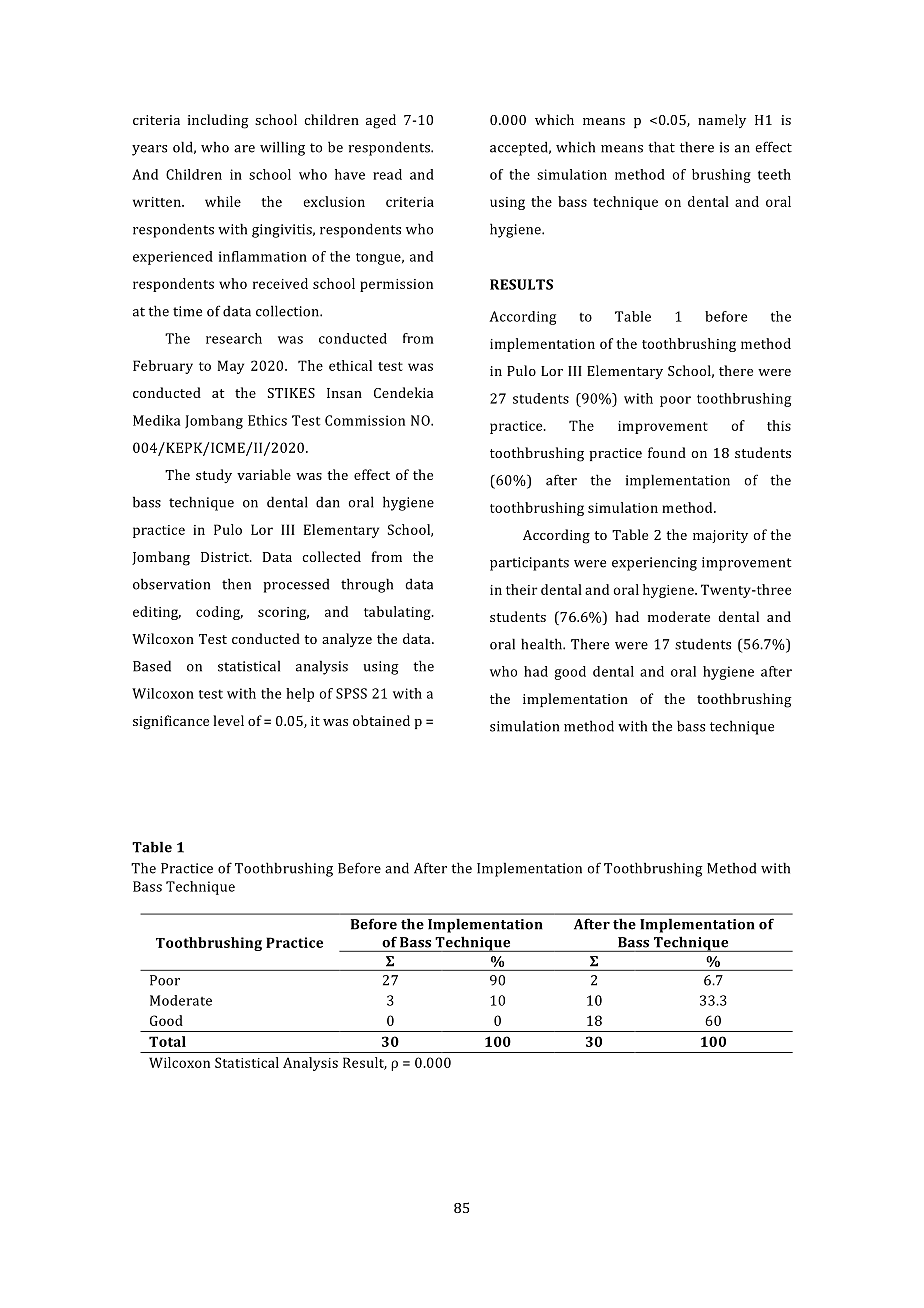 Image resolution: width=924 pixels, height=1308 pixels. What do you see at coordinates (387, 174) in the screenshot?
I see `read` at bounding box center [387, 174].
